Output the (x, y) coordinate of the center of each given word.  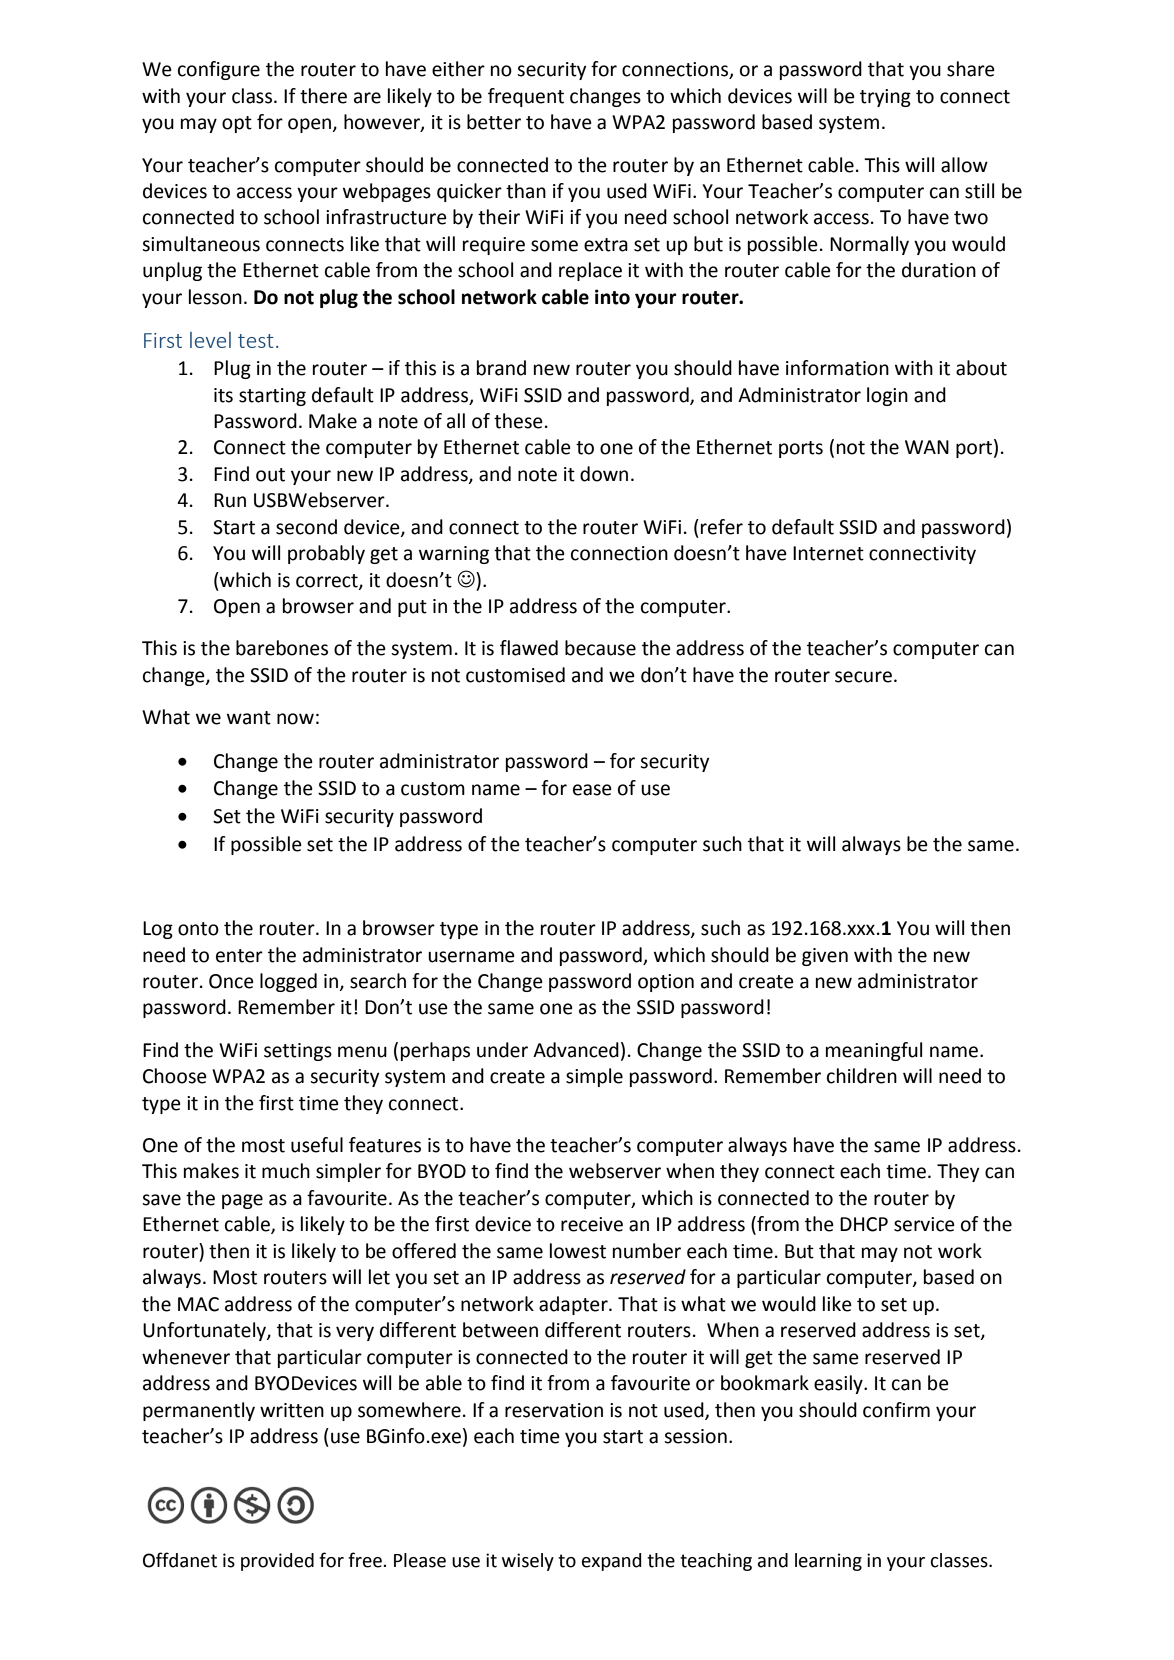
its (223, 395)
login (887, 396)
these (518, 421)
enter (239, 956)
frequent (526, 97)
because (600, 648)
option (666, 983)
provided (277, 1562)
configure (219, 70)
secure (863, 677)
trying (885, 98)
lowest (578, 1251)
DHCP (864, 1224)
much (286, 1171)
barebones (282, 648)
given (825, 957)
